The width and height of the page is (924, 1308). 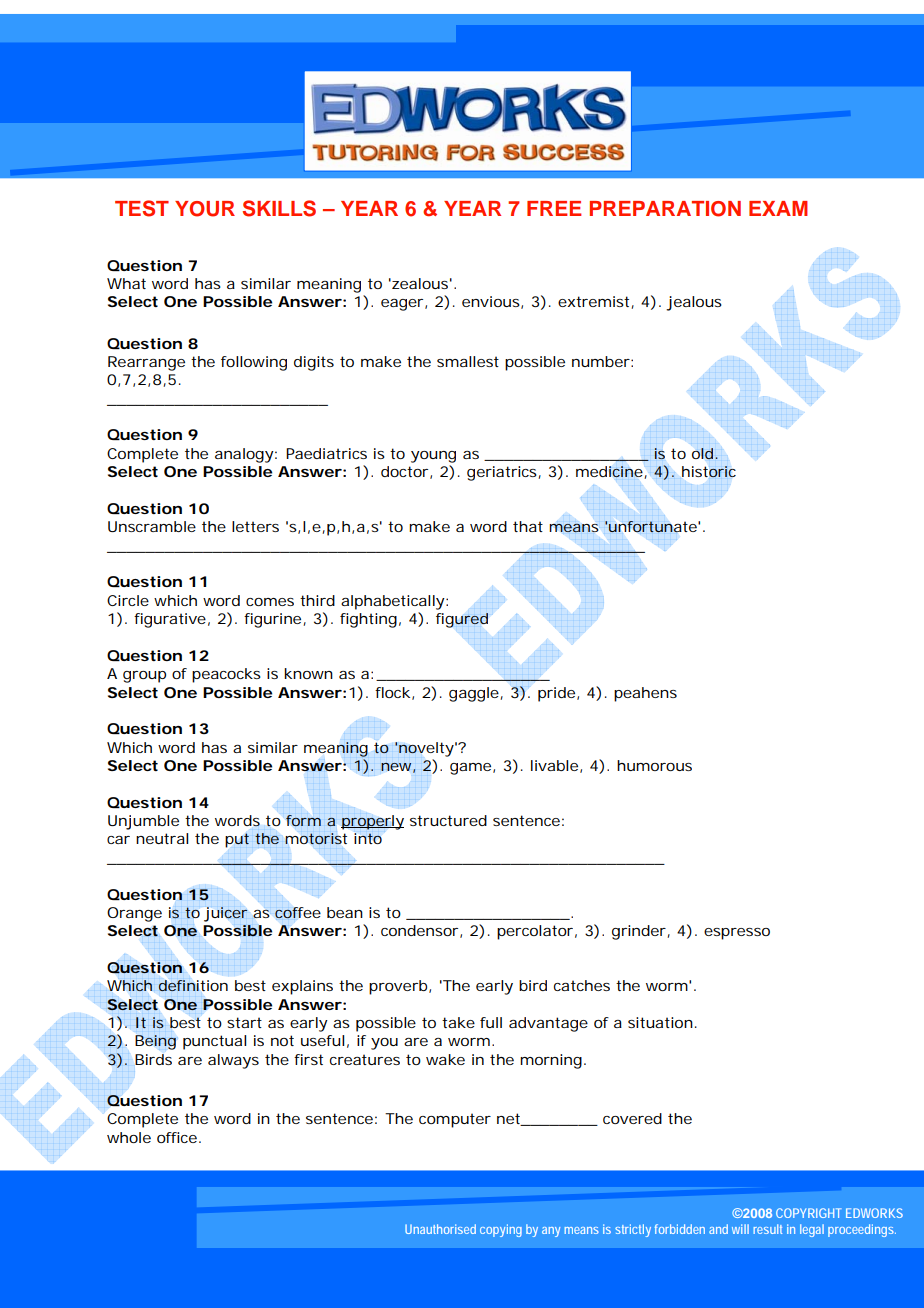 I want to click on letters, so click(x=255, y=526).
